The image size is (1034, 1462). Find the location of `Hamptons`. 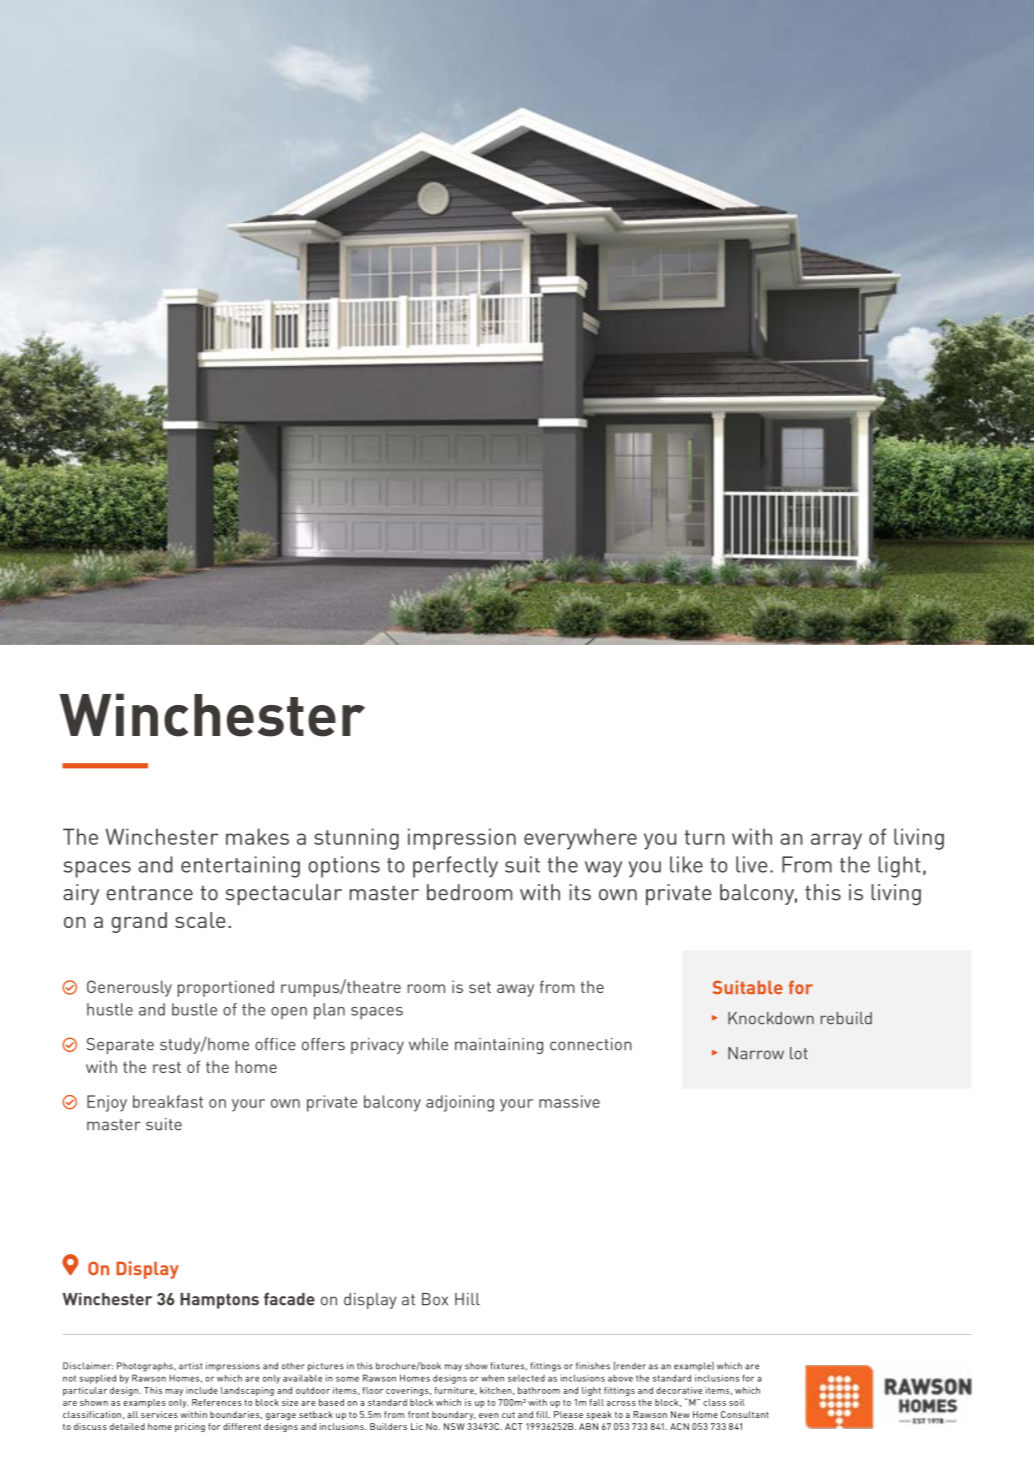

Hamptons is located at coordinates (219, 1301).
